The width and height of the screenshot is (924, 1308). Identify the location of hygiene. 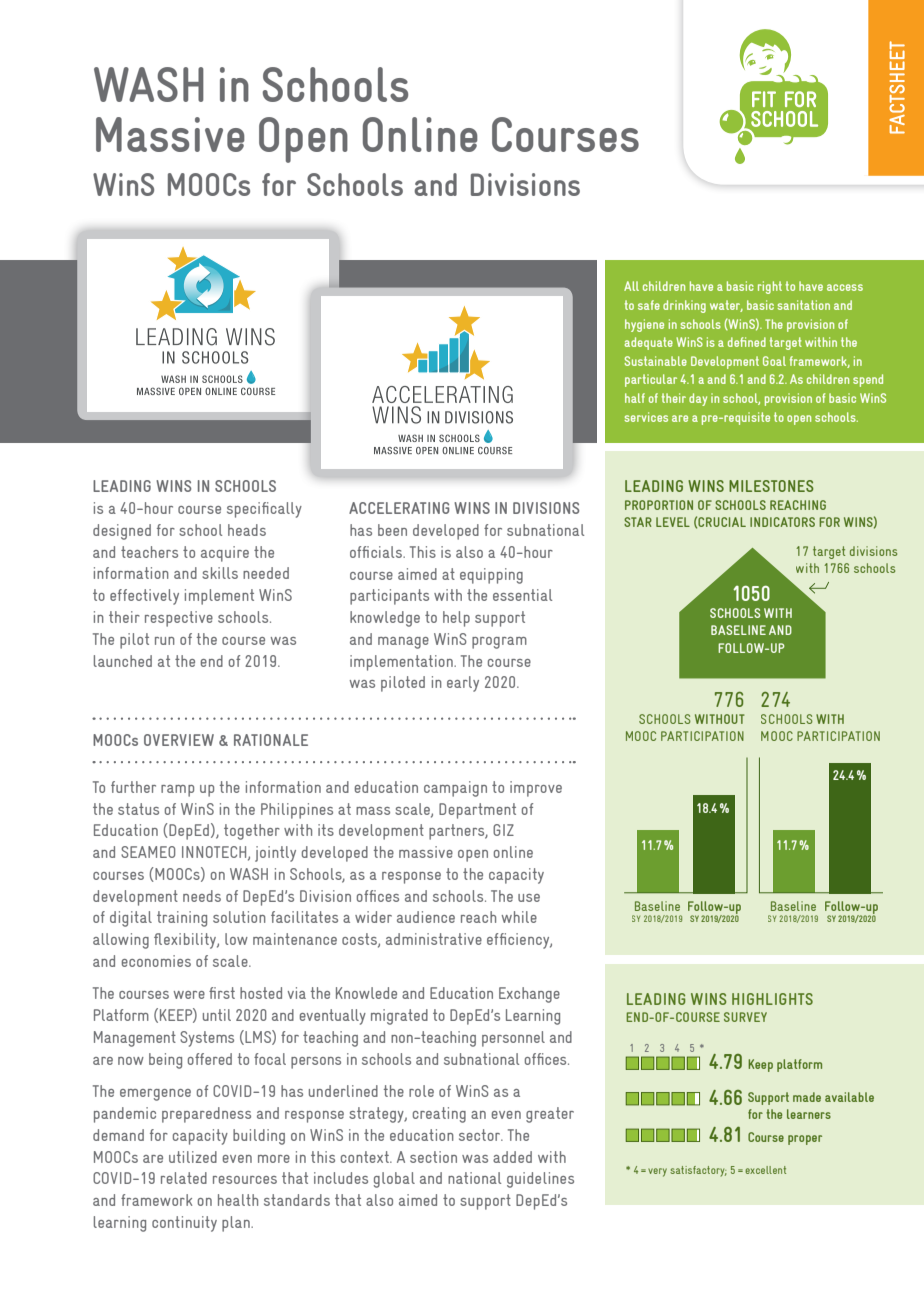
(644, 325).
